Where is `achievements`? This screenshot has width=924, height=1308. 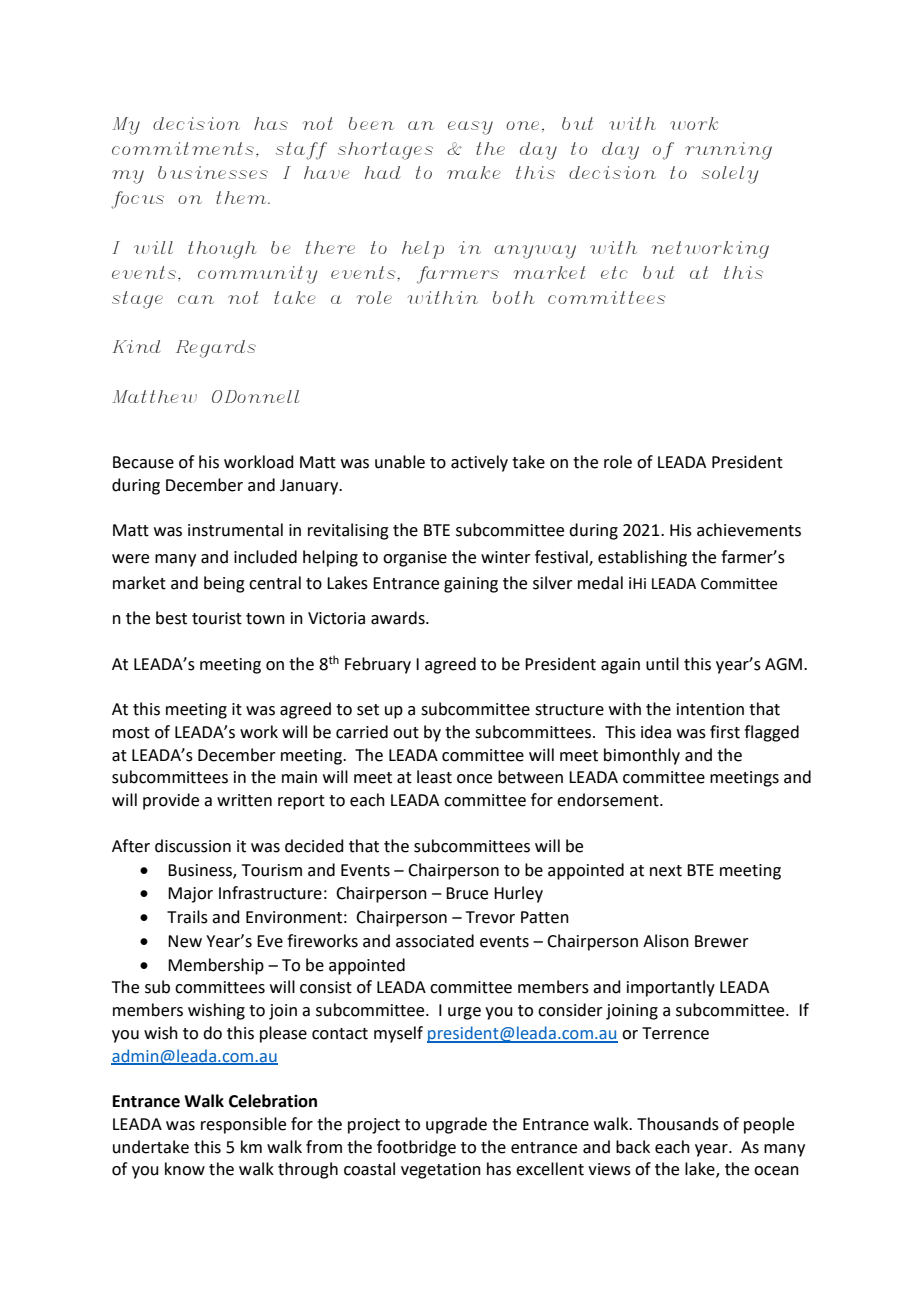
achievements is located at coordinates (749, 530).
